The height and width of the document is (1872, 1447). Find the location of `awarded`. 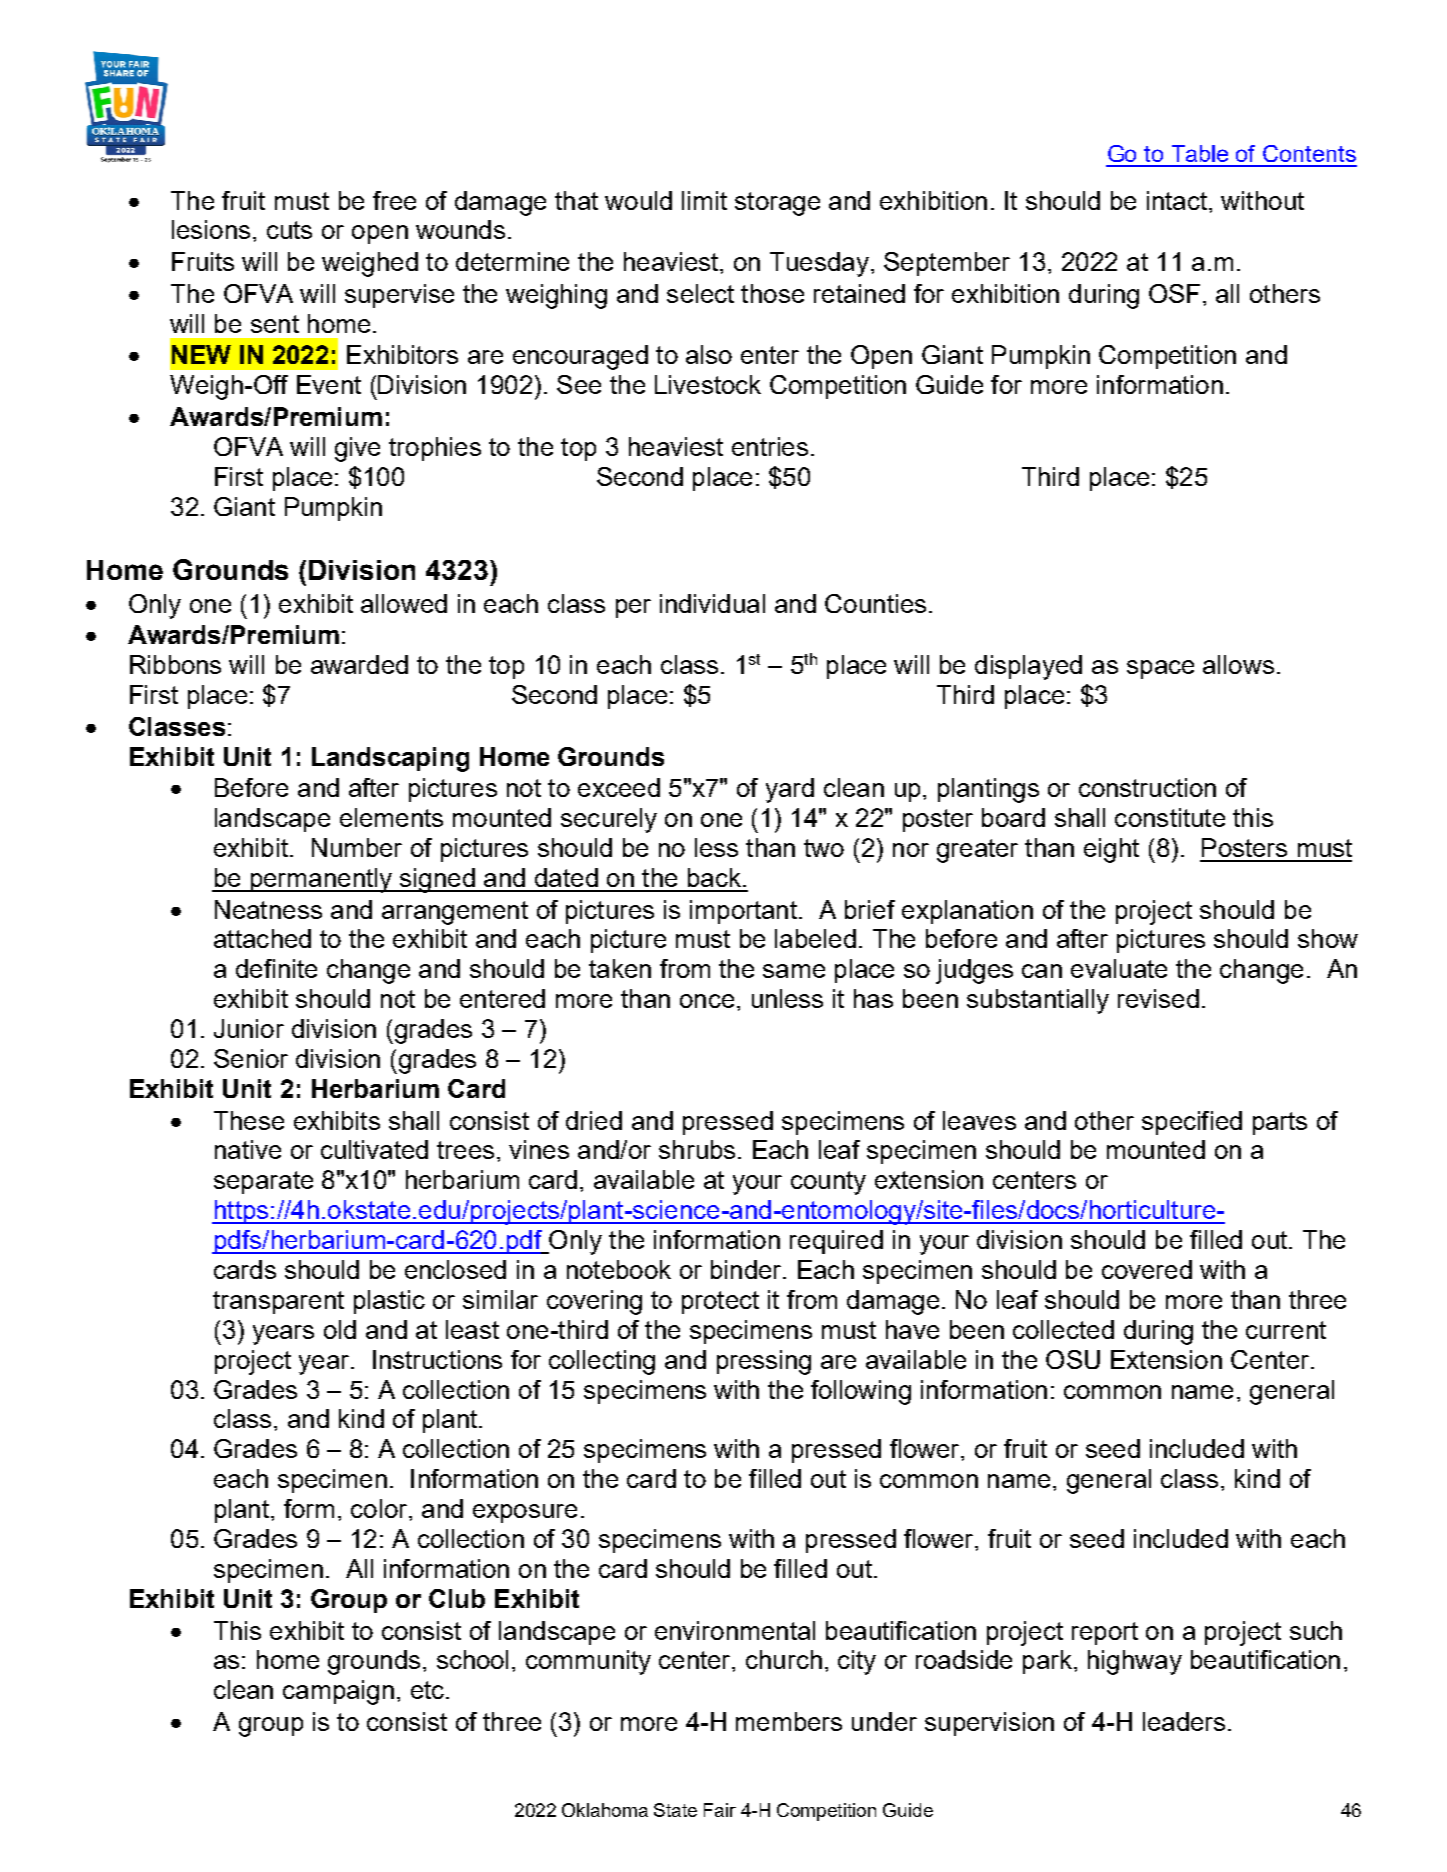

awarded is located at coordinates (359, 664).
